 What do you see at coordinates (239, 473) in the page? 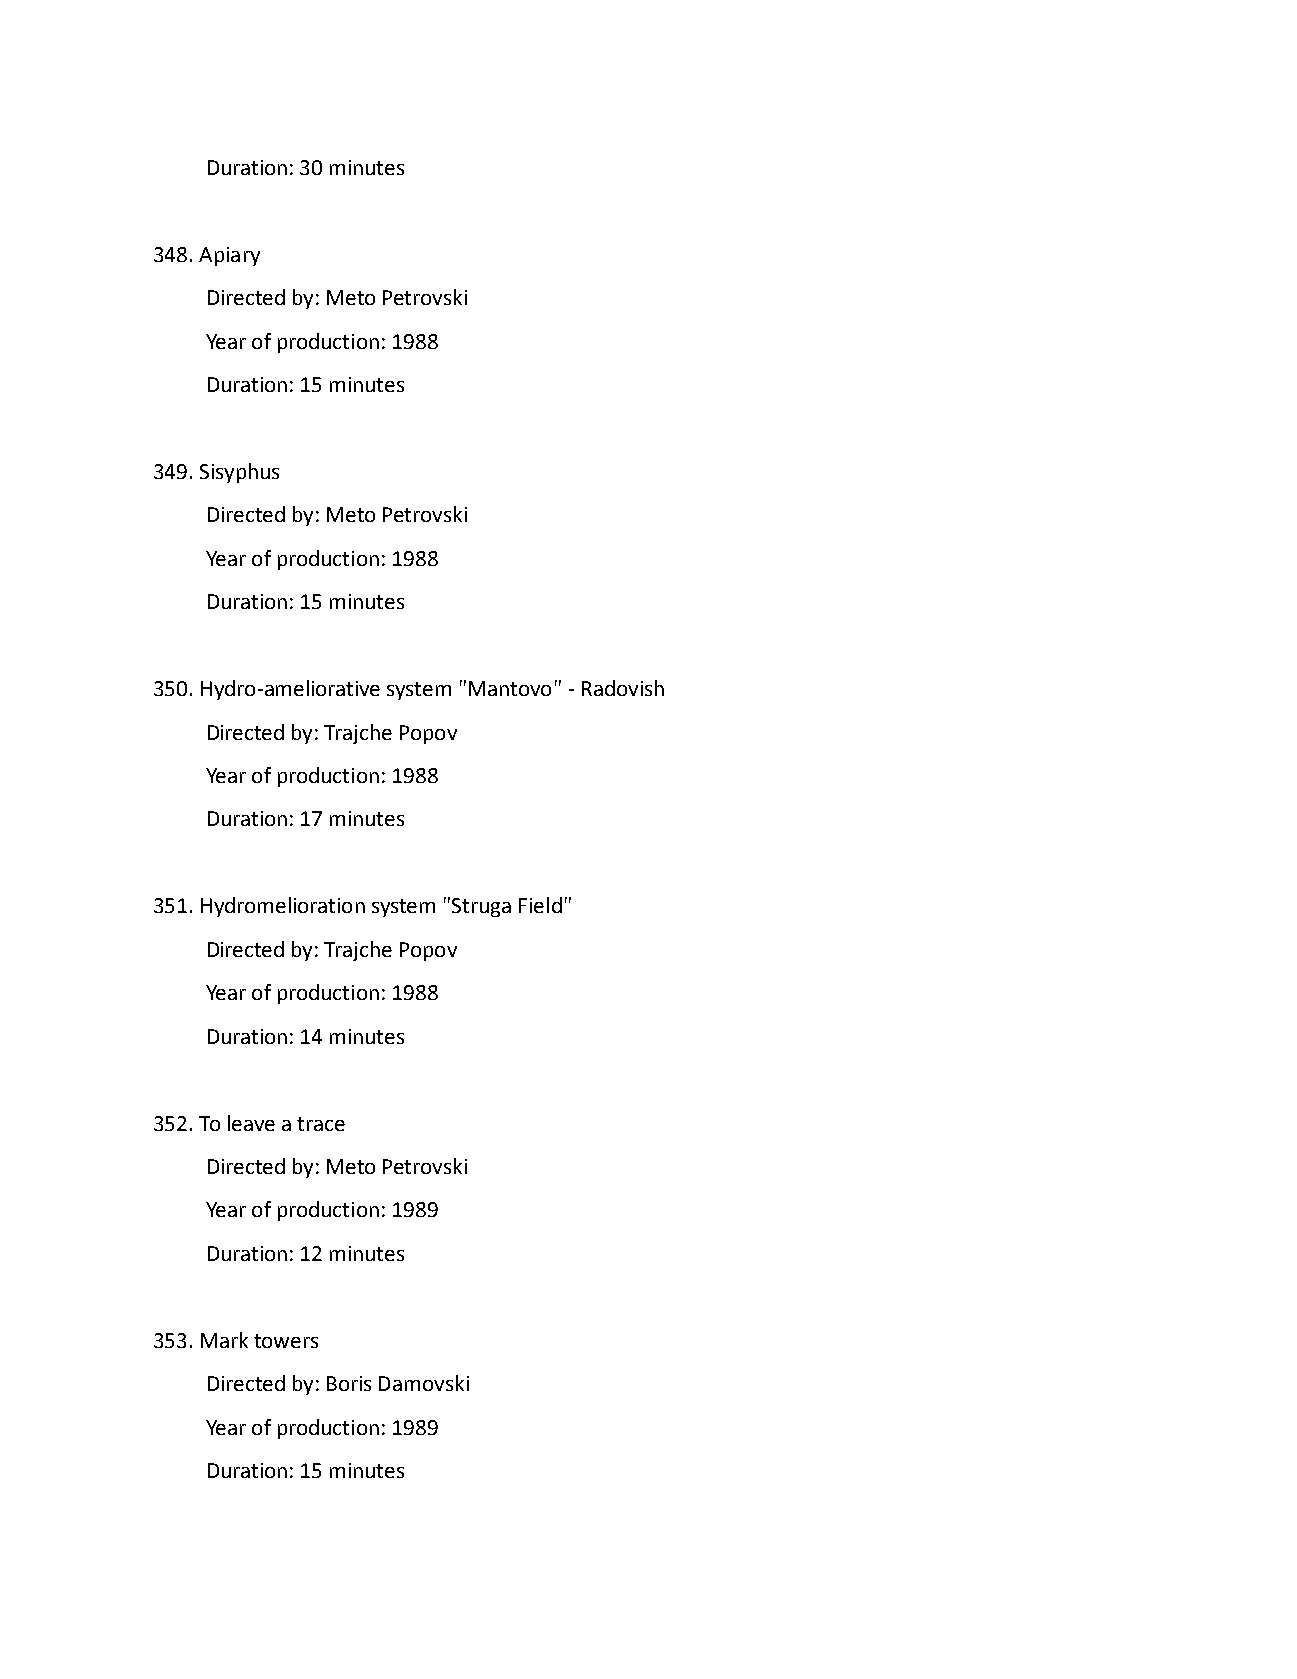
I see `Sisyphus` at bounding box center [239, 473].
